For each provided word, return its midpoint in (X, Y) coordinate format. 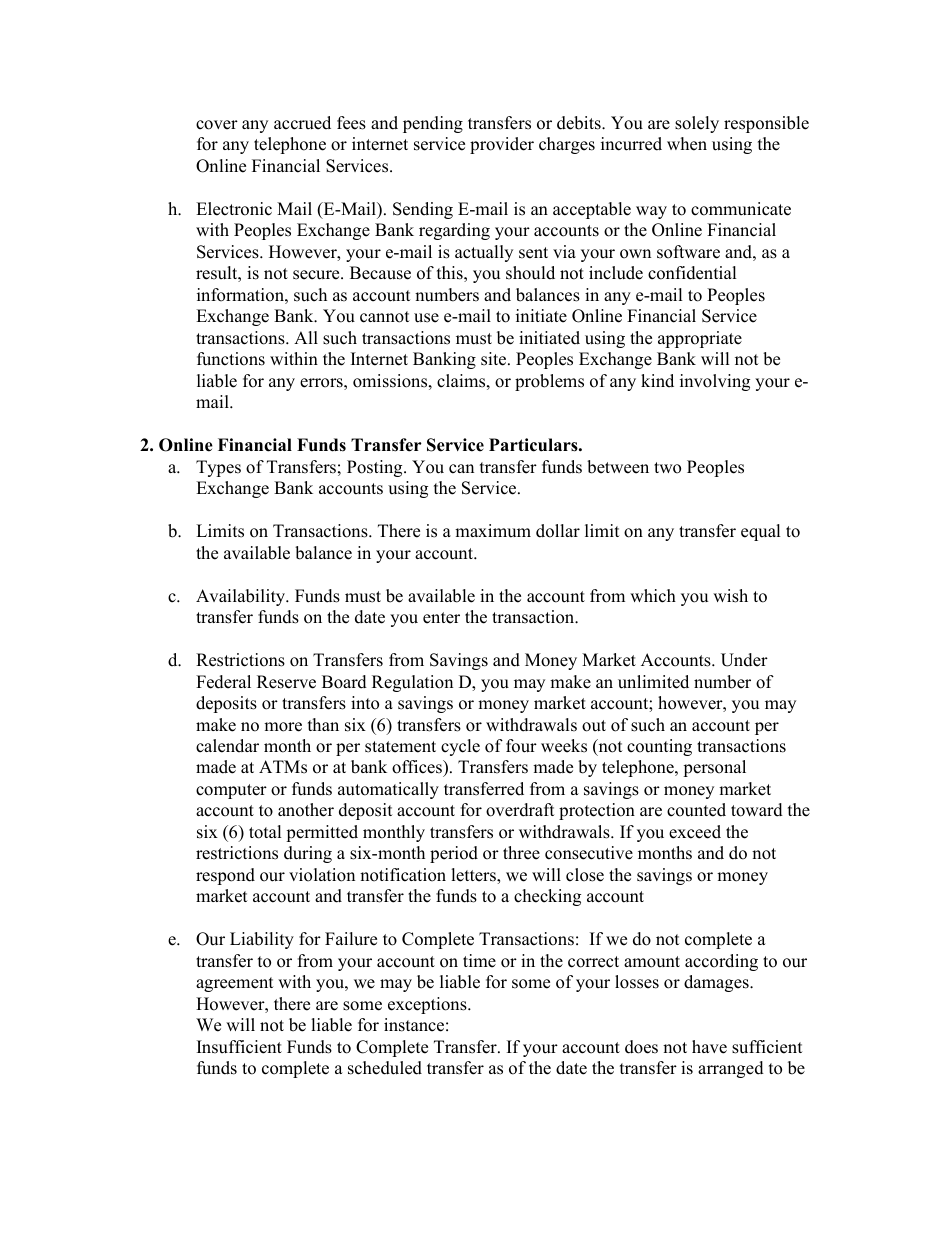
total (265, 832)
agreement (235, 984)
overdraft (520, 810)
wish (730, 596)
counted (696, 810)
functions (231, 359)
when (687, 144)
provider (502, 145)
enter (441, 618)
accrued (302, 123)
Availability (242, 597)
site (495, 359)
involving (715, 382)
